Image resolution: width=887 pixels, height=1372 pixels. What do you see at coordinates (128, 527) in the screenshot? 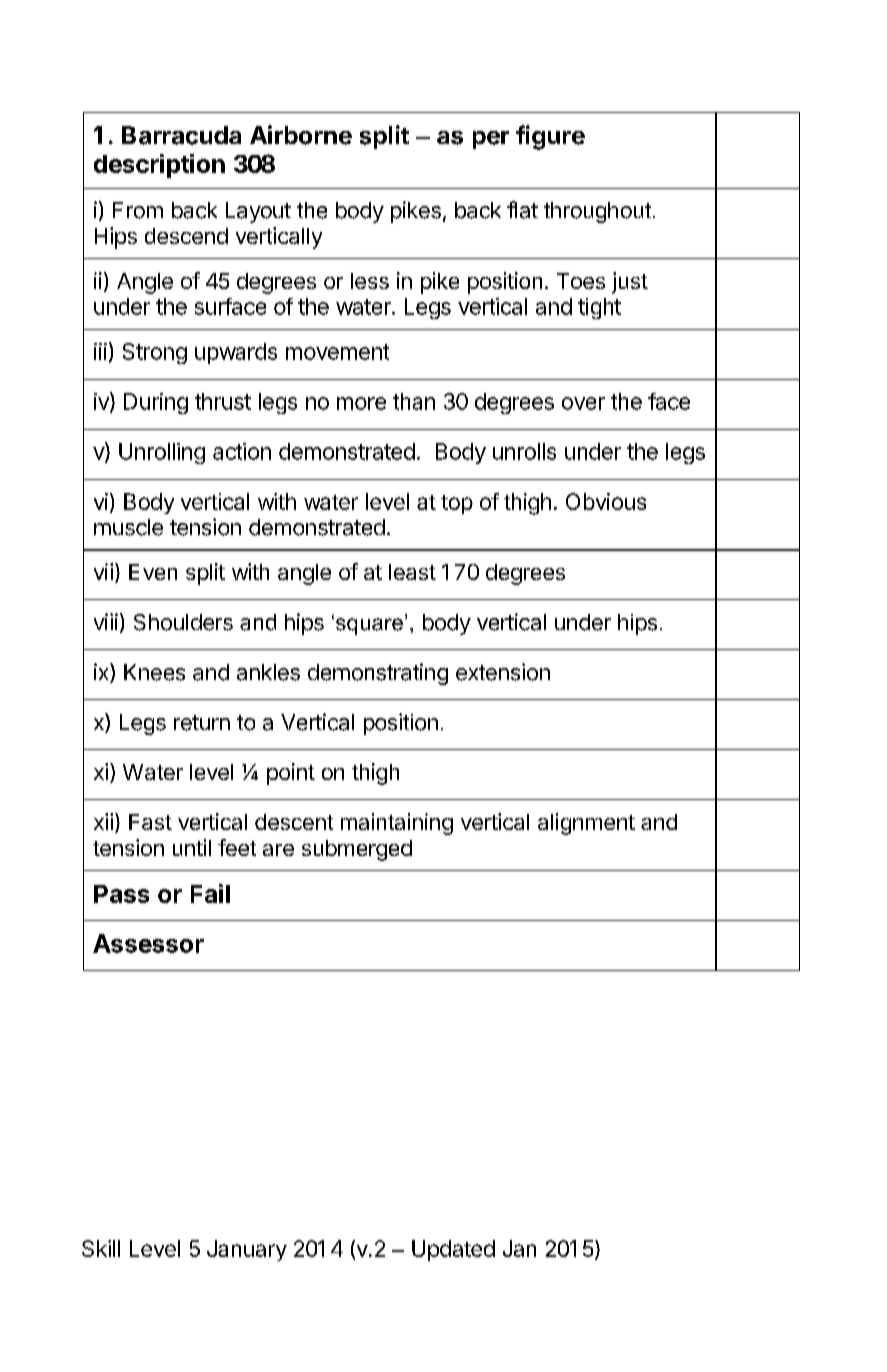
I see `muscle` at bounding box center [128, 527].
